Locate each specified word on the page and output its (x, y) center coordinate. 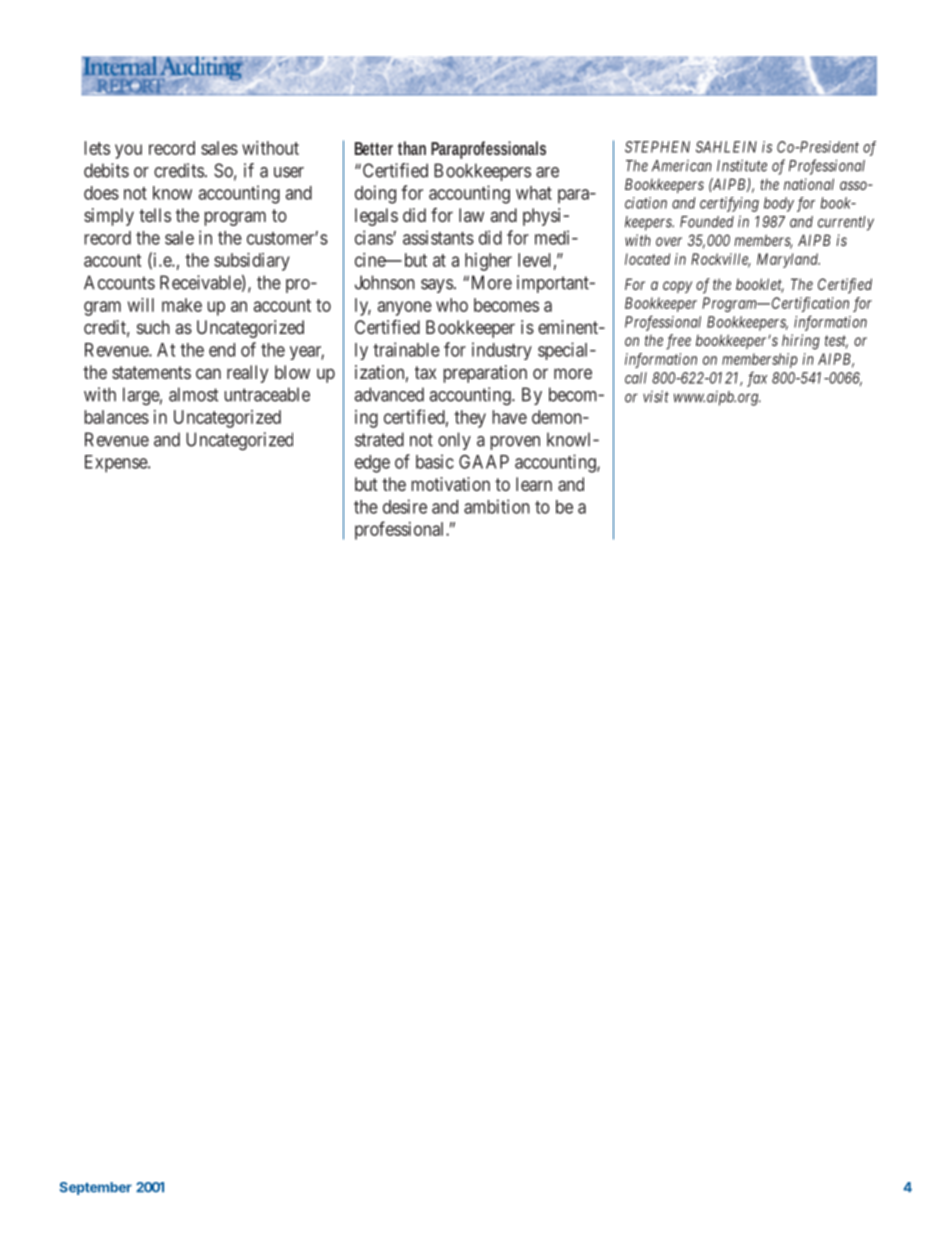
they (470, 419)
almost (193, 394)
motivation (451, 484)
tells (155, 215)
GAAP (484, 462)
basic (435, 461)
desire (405, 506)
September (95, 1188)
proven (515, 443)
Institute (742, 165)
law (471, 215)
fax (757, 379)
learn (534, 484)
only (454, 441)
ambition (497, 506)
